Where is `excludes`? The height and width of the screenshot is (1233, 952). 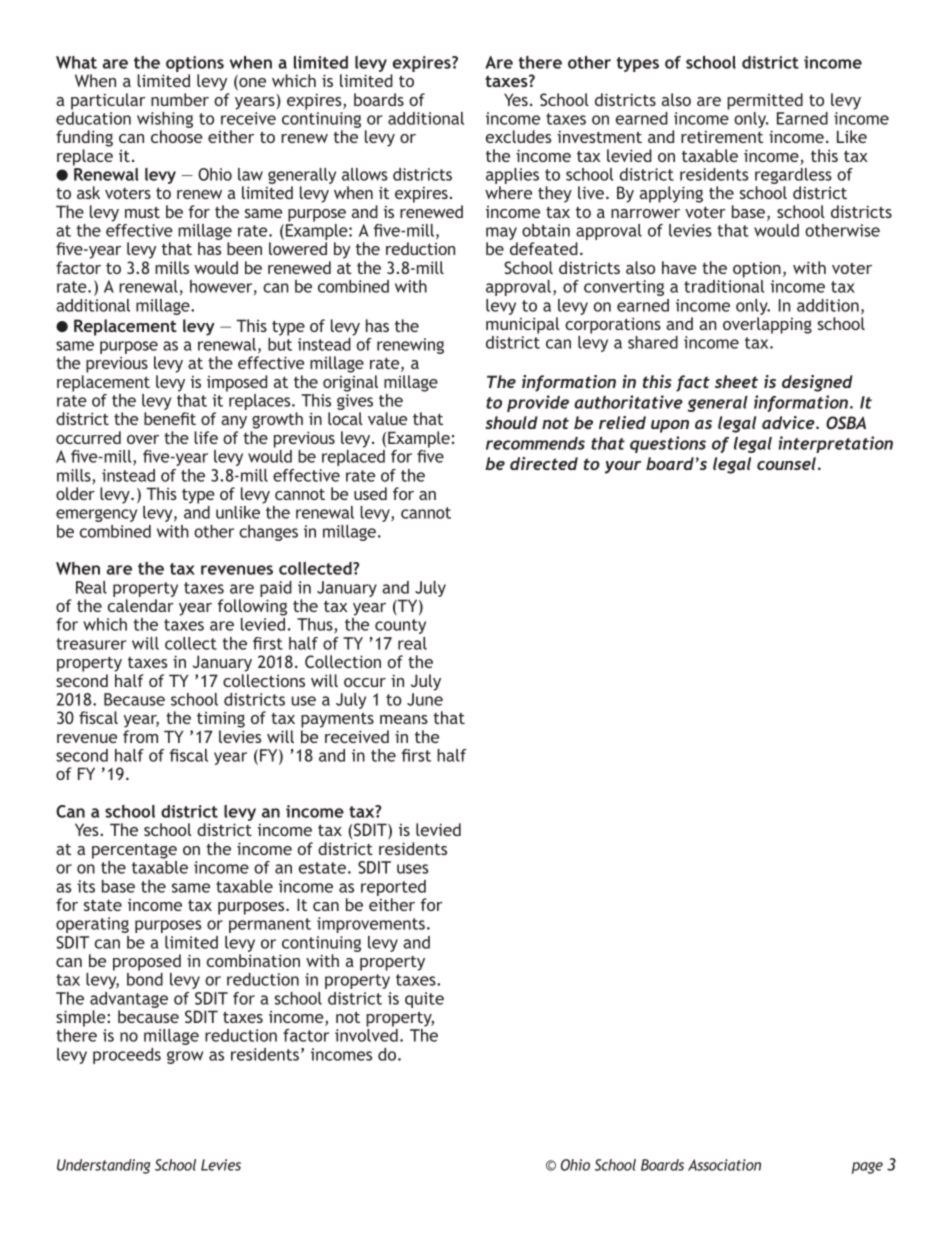 excludes is located at coordinates (519, 136).
